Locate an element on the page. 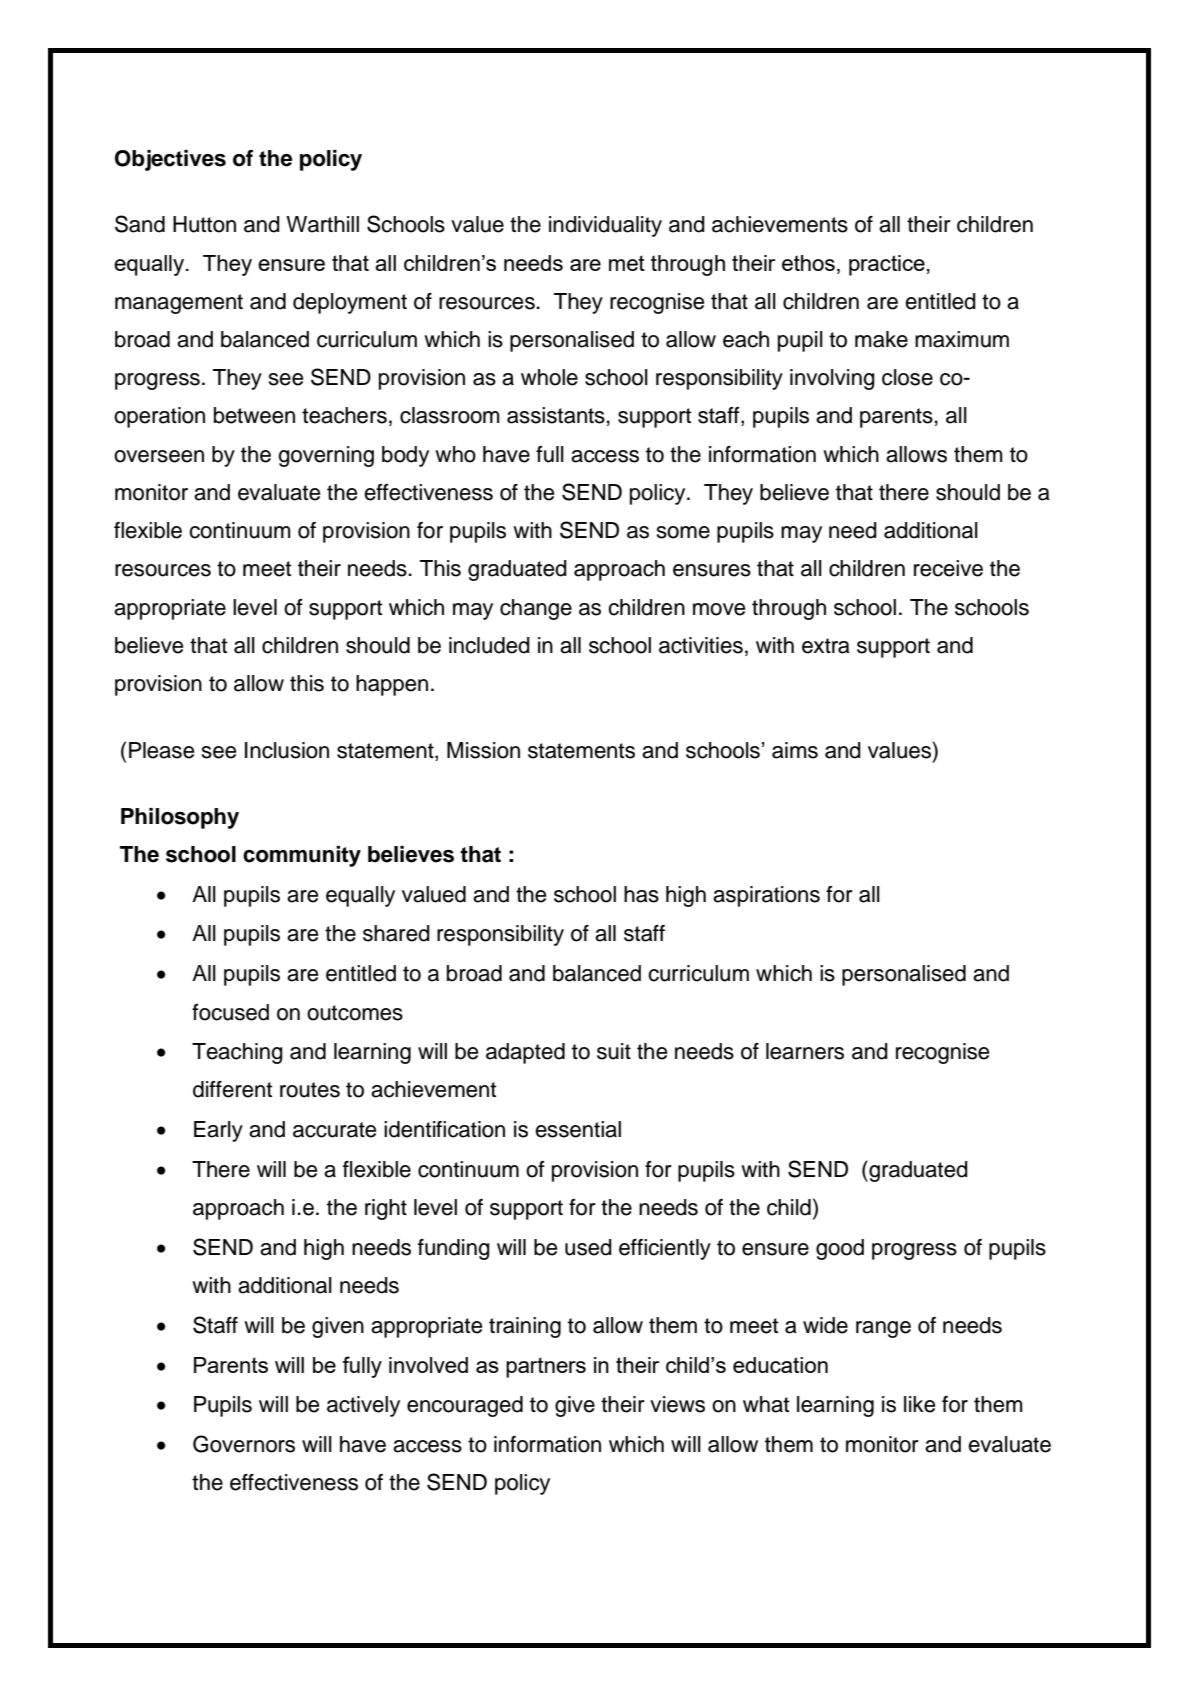 This document has width=1199, height=1696. Hutton is located at coordinates (204, 224).
